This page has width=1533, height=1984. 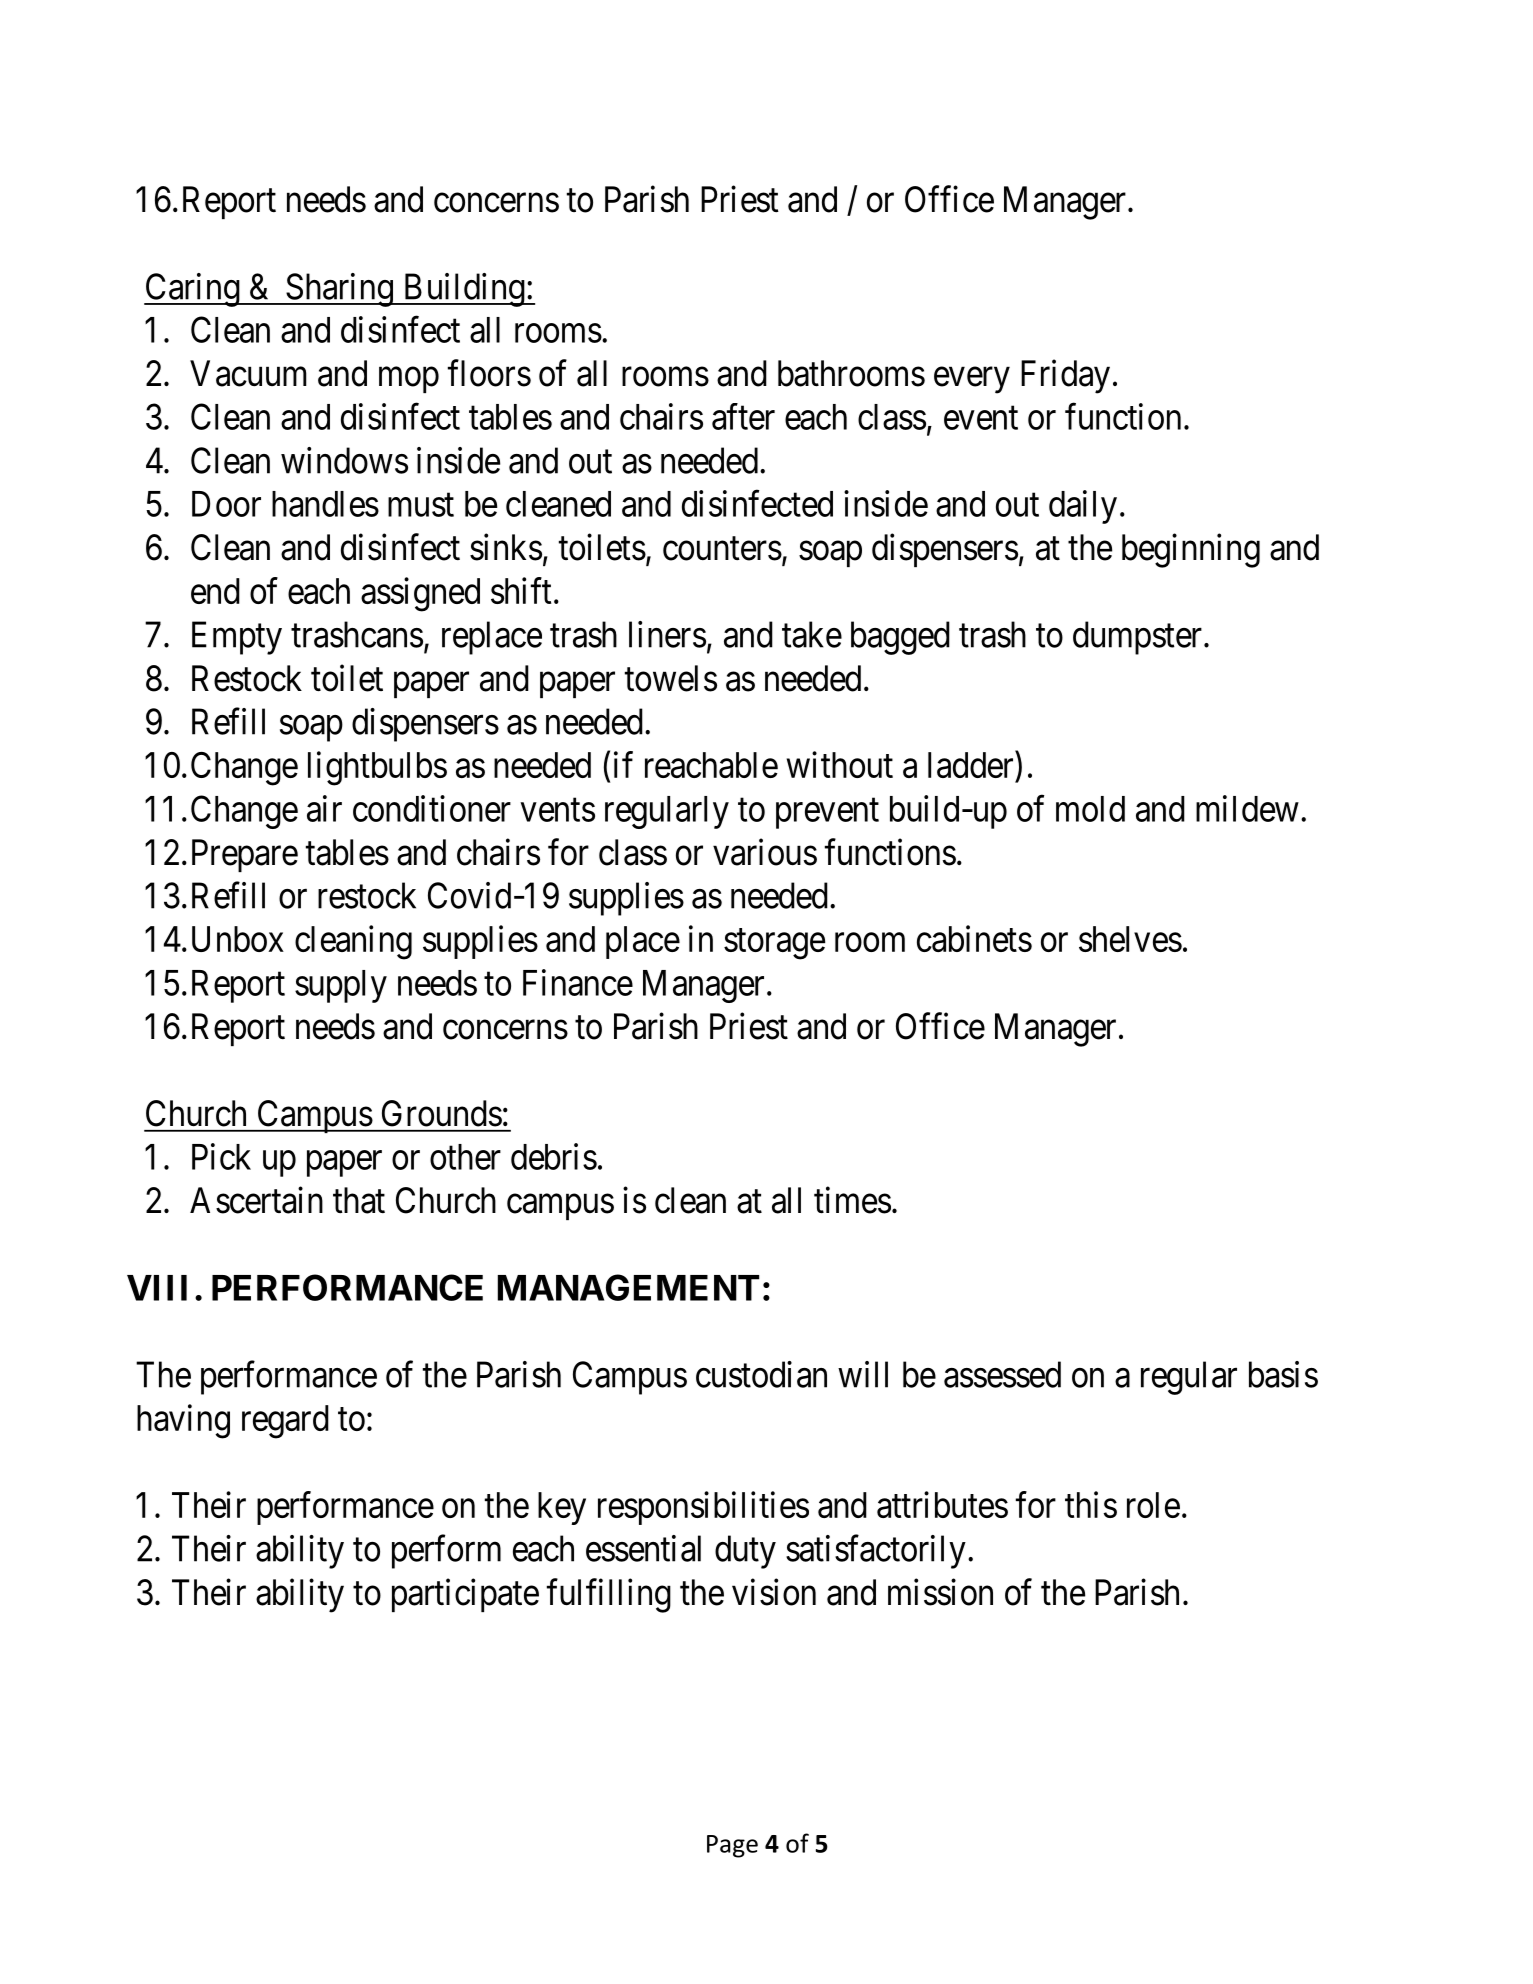 I want to click on storage, so click(x=774, y=944).
